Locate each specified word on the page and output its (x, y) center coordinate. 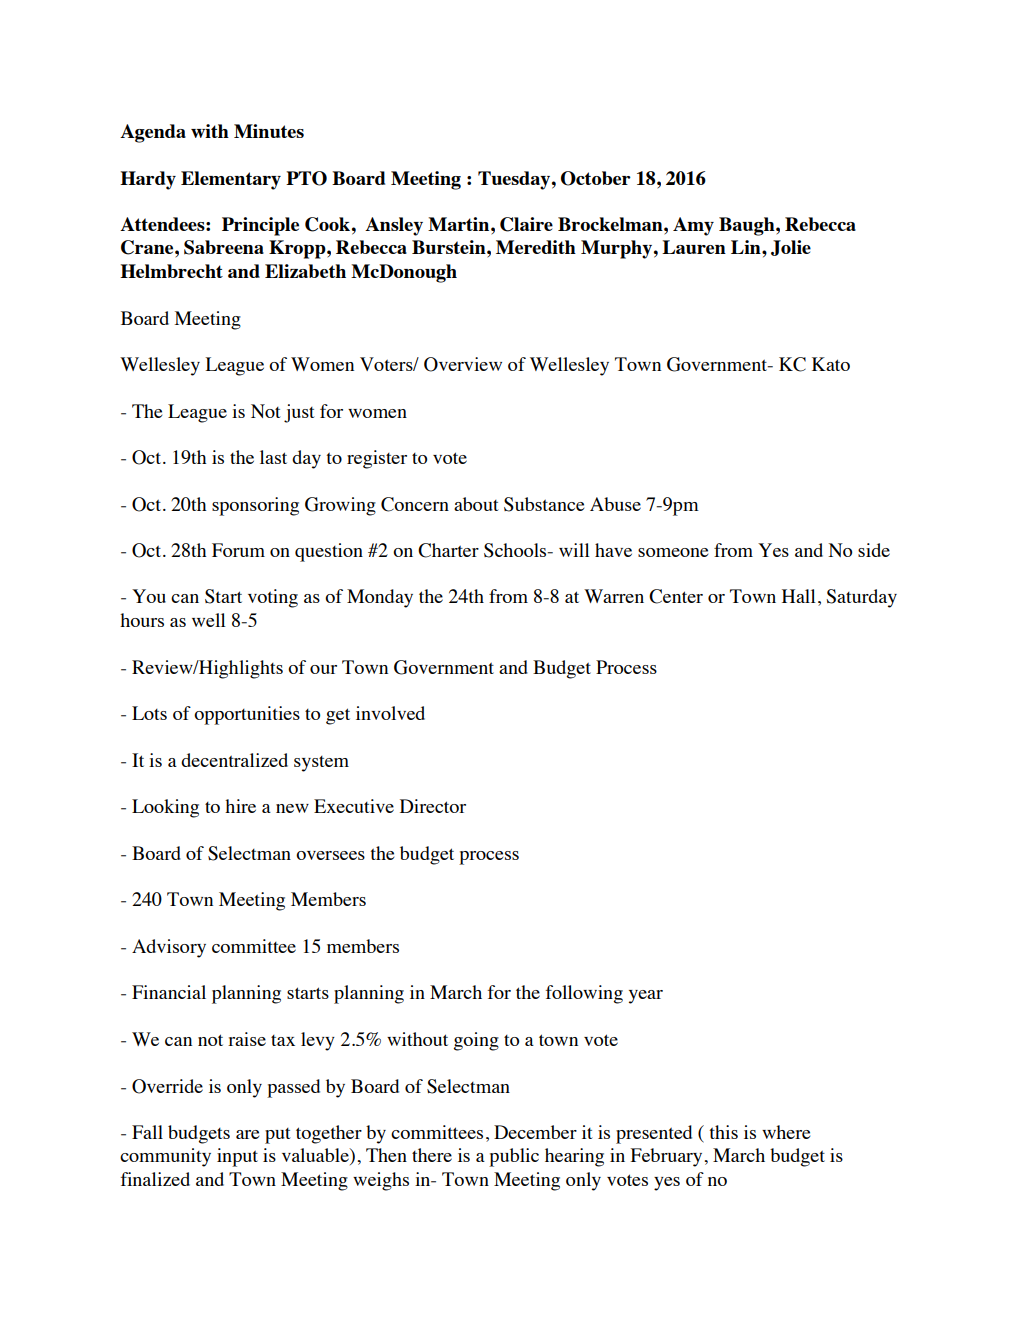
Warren (614, 596)
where (786, 1132)
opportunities (247, 715)
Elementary (231, 180)
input (237, 1157)
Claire (526, 224)
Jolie (791, 248)
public (514, 1157)
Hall (799, 596)
